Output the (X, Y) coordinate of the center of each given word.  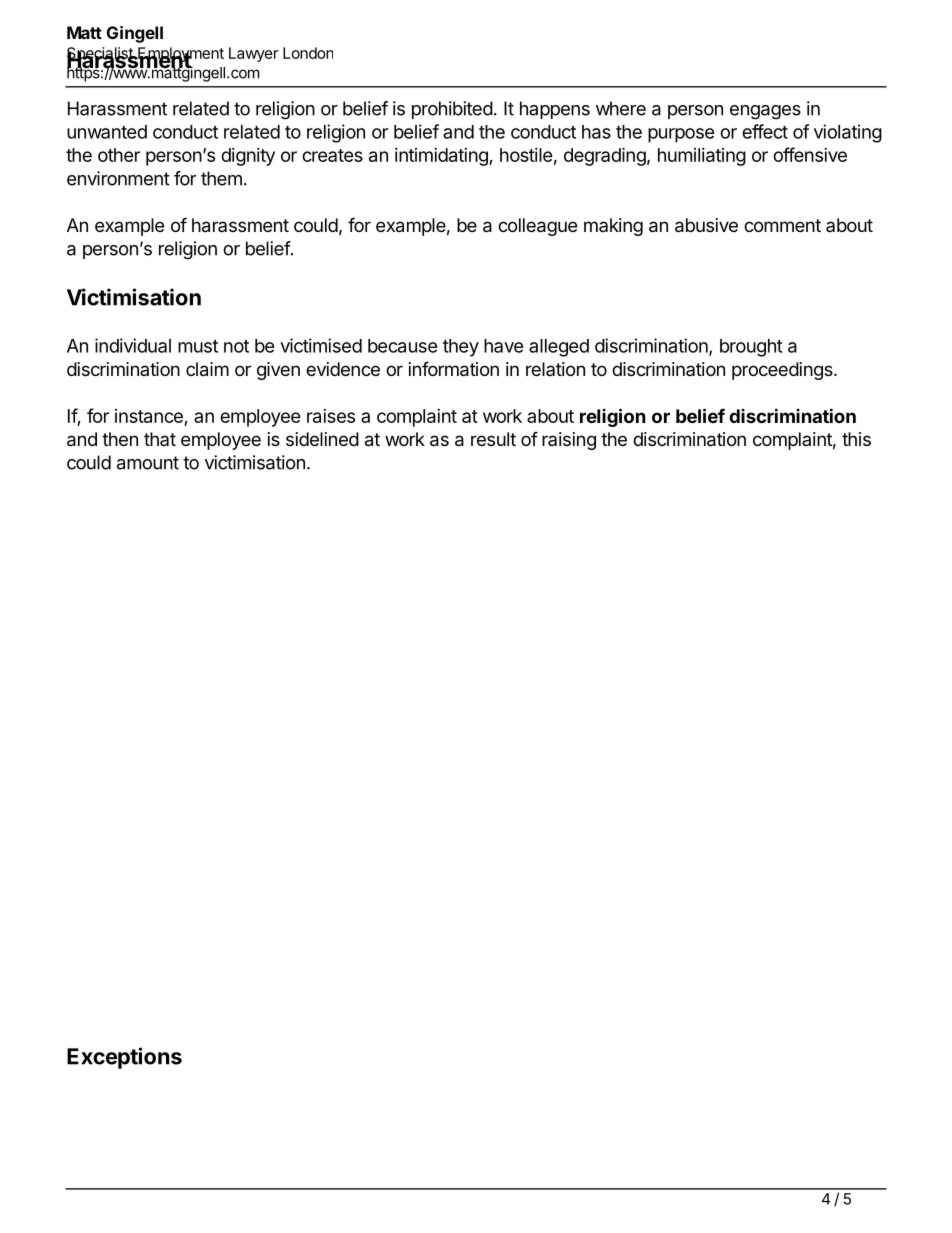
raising (569, 441)
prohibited (452, 110)
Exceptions (124, 1058)
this (856, 439)
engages (765, 112)
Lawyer (254, 54)
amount (148, 463)
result (493, 439)
